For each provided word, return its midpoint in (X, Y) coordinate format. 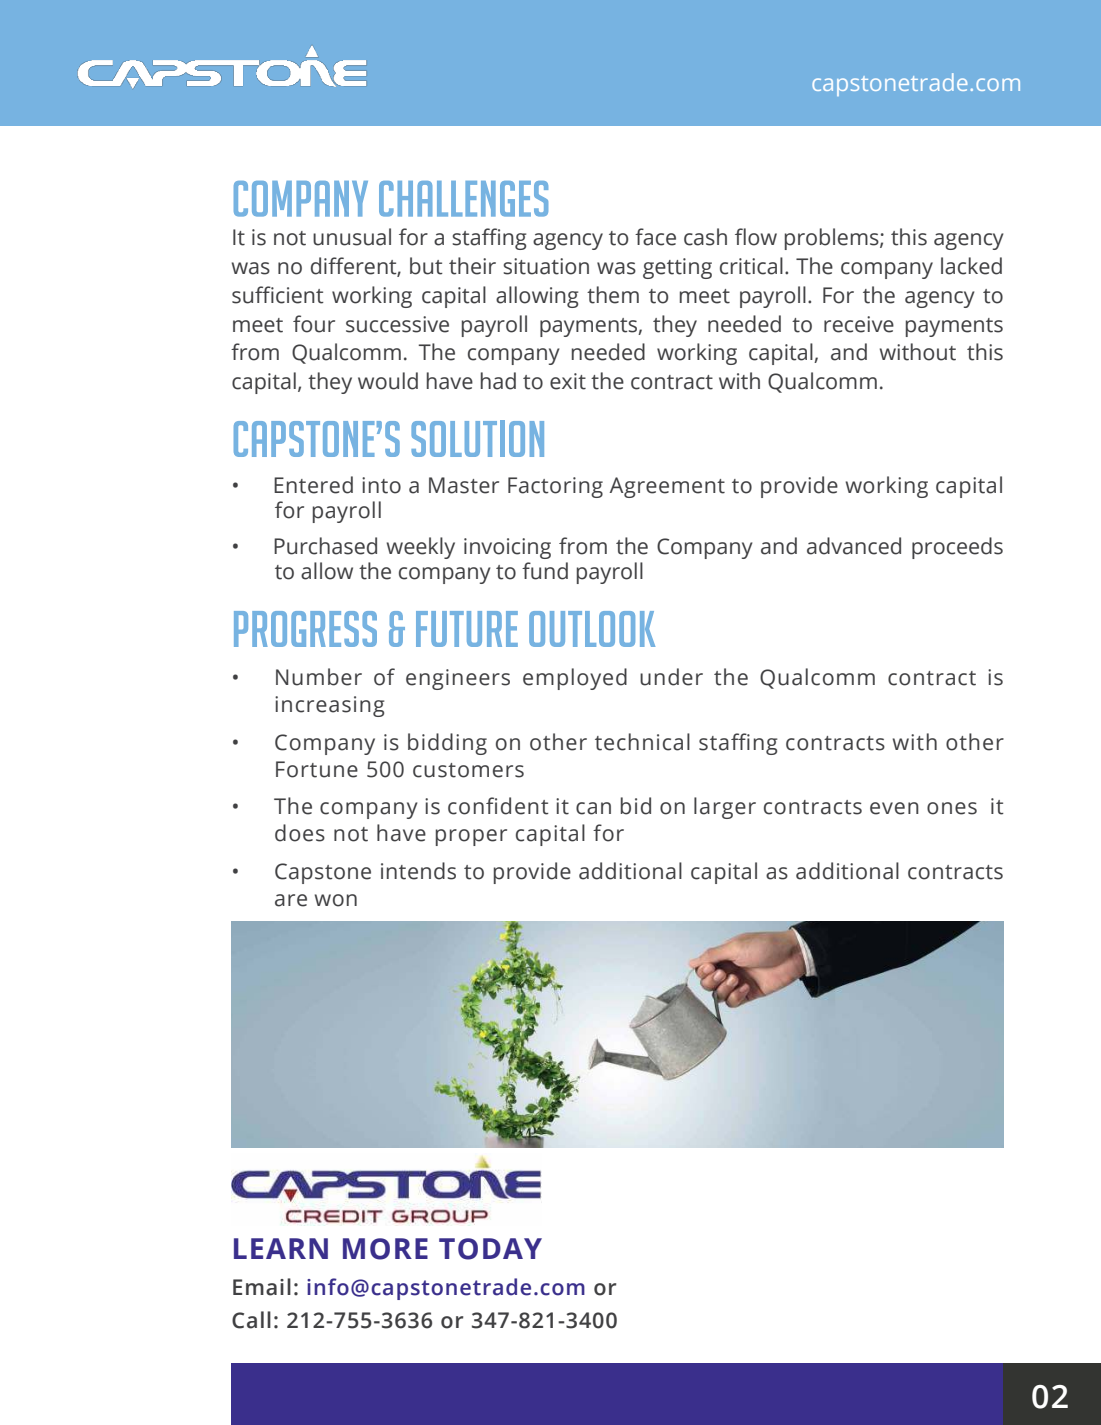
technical (642, 742)
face (655, 237)
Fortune (317, 769)
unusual (352, 237)
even (894, 808)
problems (833, 239)
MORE (385, 1249)
